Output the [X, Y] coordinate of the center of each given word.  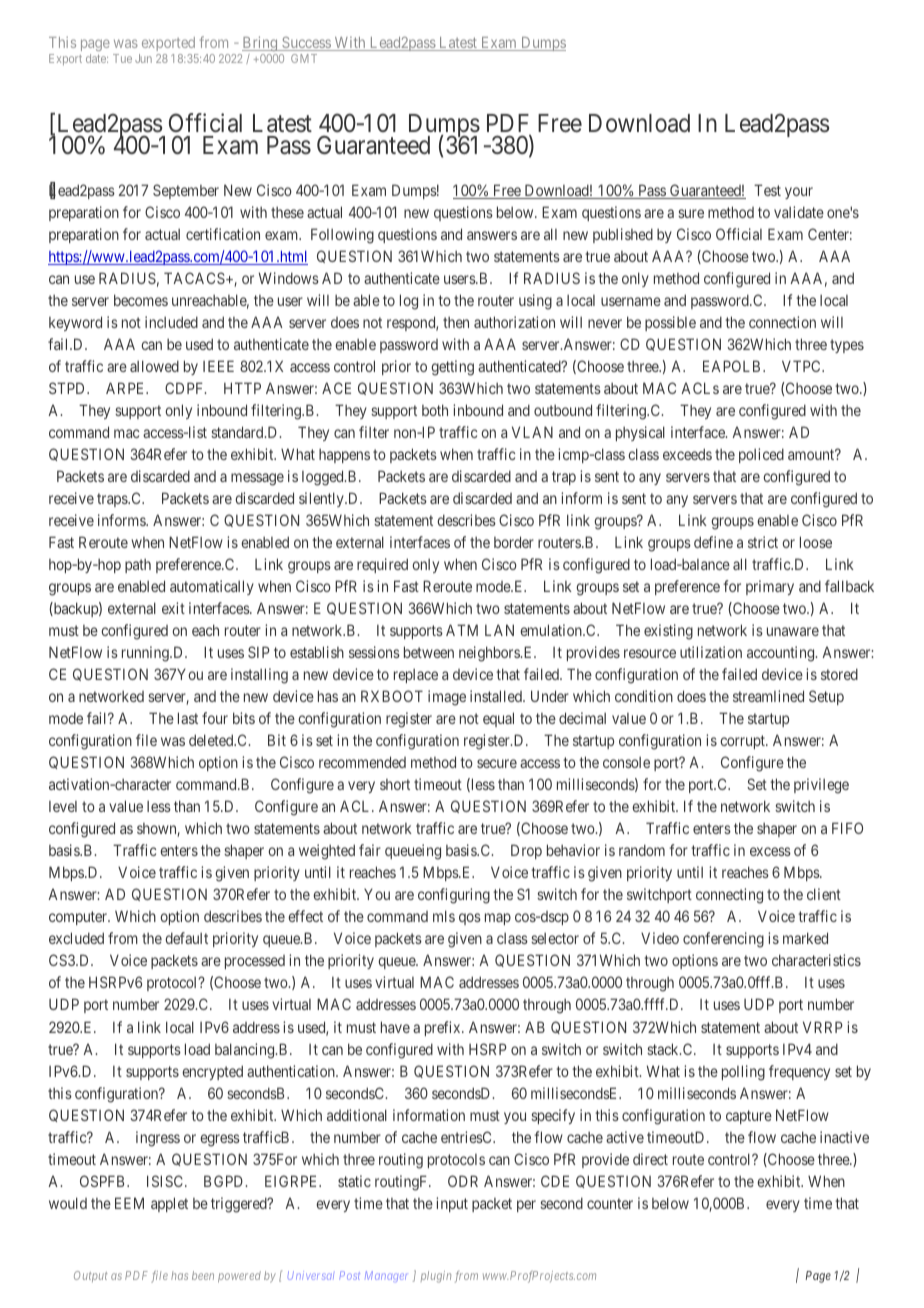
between [429, 652]
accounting [782, 654]
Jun [143, 58]
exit [173, 608]
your [799, 193]
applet [169, 1204]
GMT [304, 58]
